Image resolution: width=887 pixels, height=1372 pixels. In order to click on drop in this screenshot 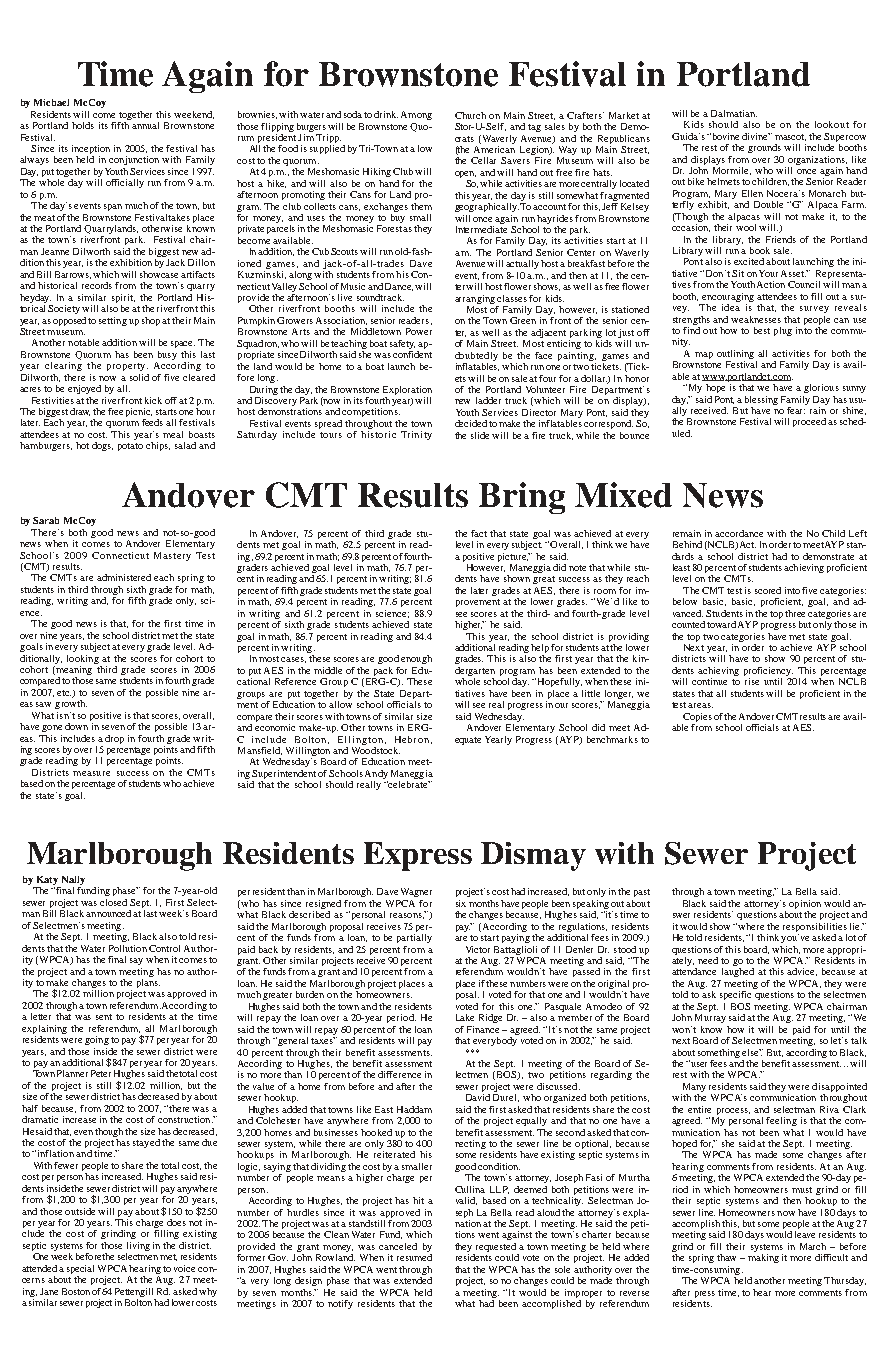, I will do `click(114, 739)`.
